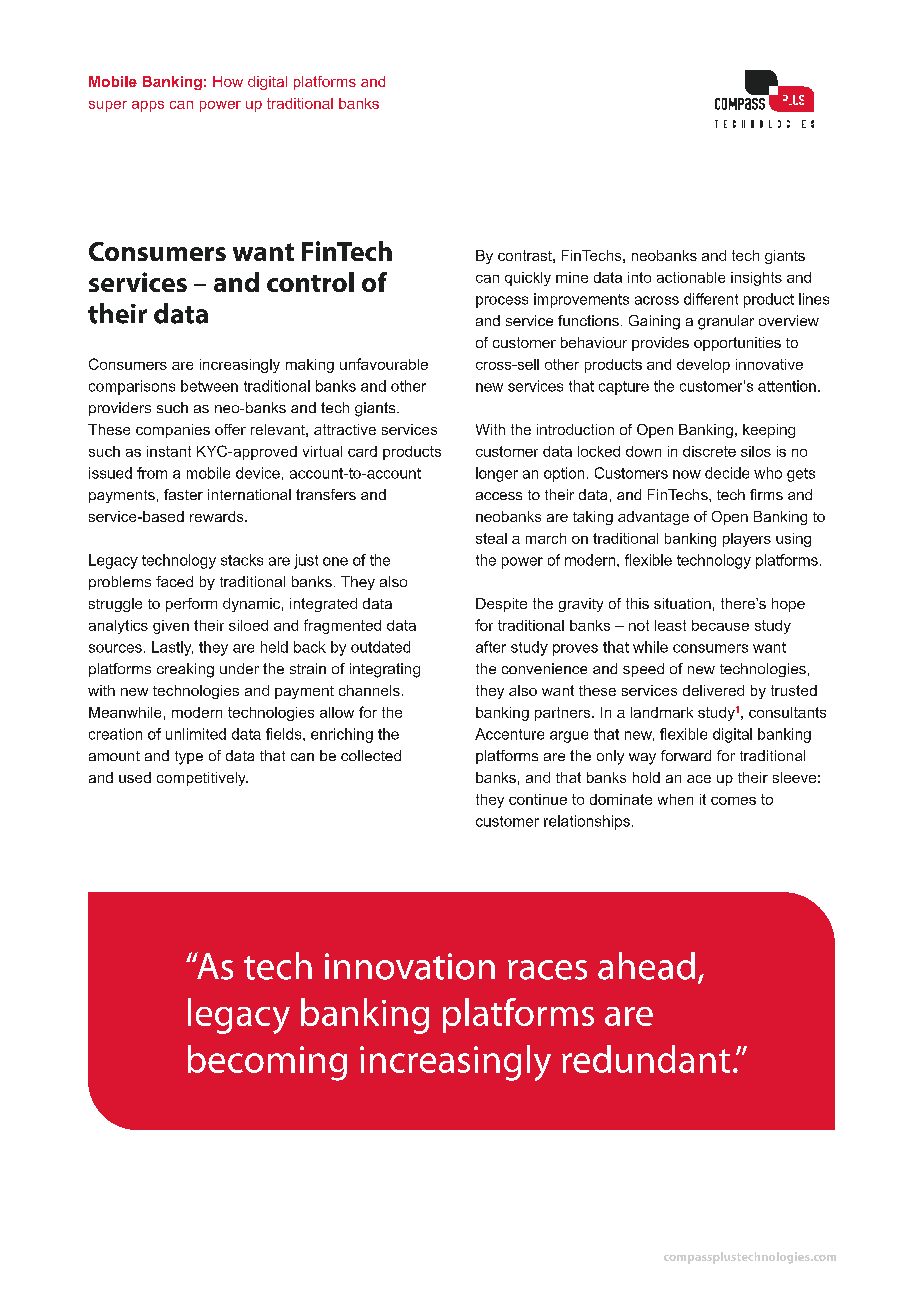 The height and width of the page is (1308, 924). I want to click on becoming, so click(267, 1063).
